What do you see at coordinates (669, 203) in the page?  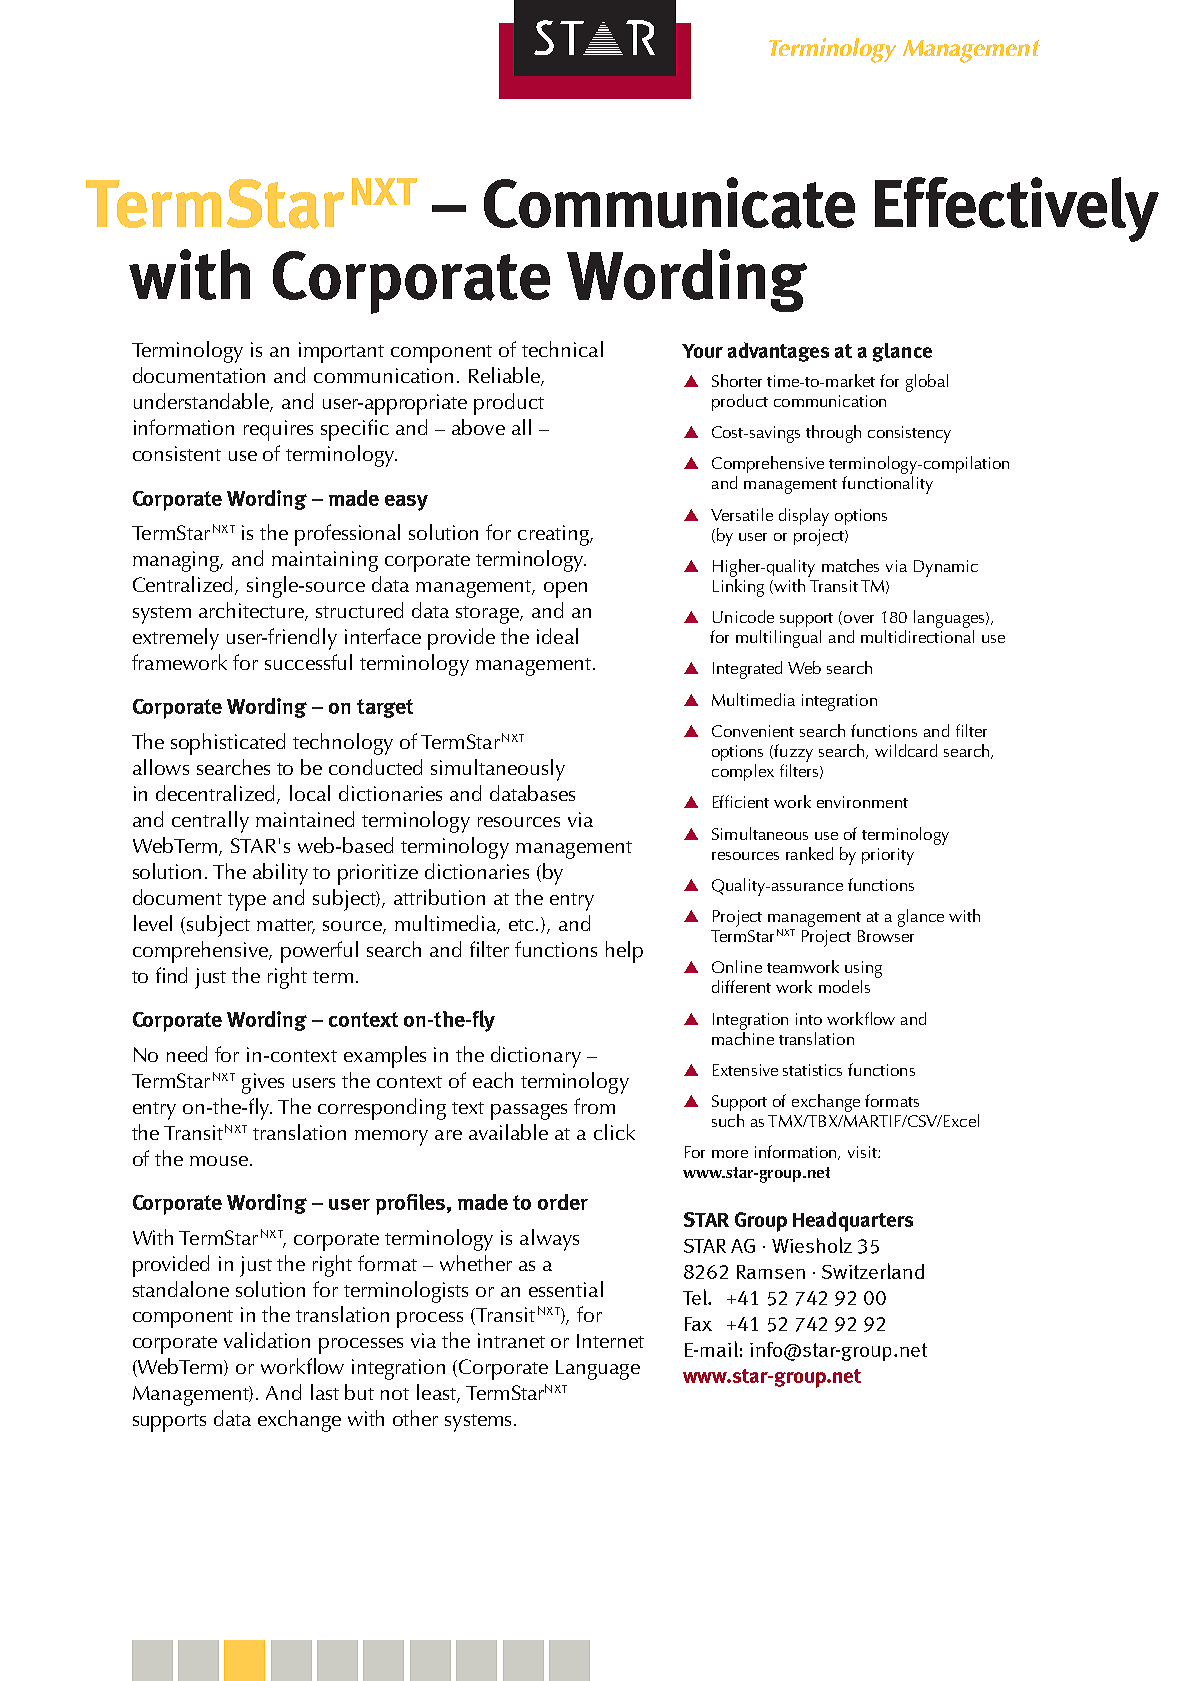 I see `Communicate` at bounding box center [669, 203].
